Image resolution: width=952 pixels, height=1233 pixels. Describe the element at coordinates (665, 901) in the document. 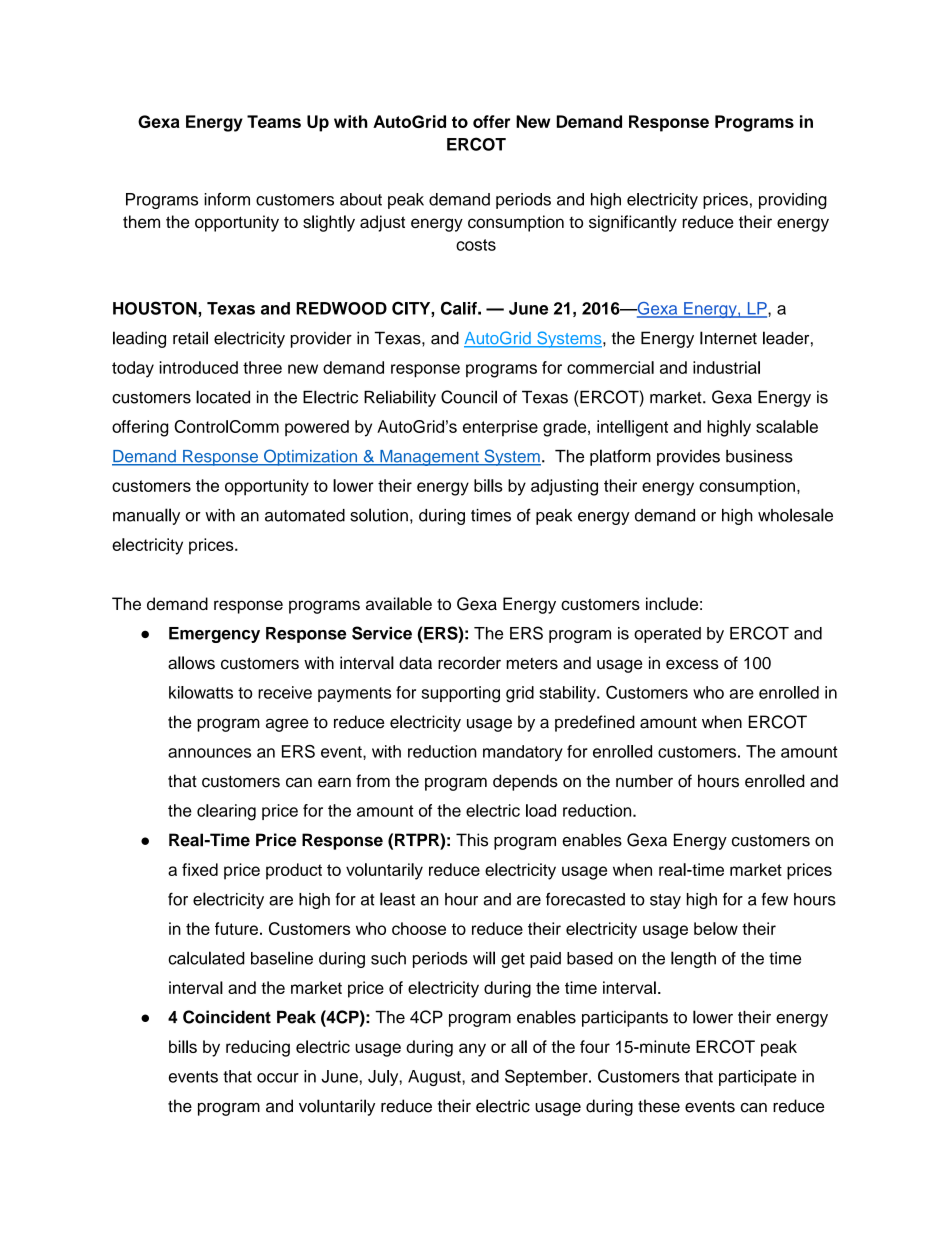

I see `stay` at that location.
